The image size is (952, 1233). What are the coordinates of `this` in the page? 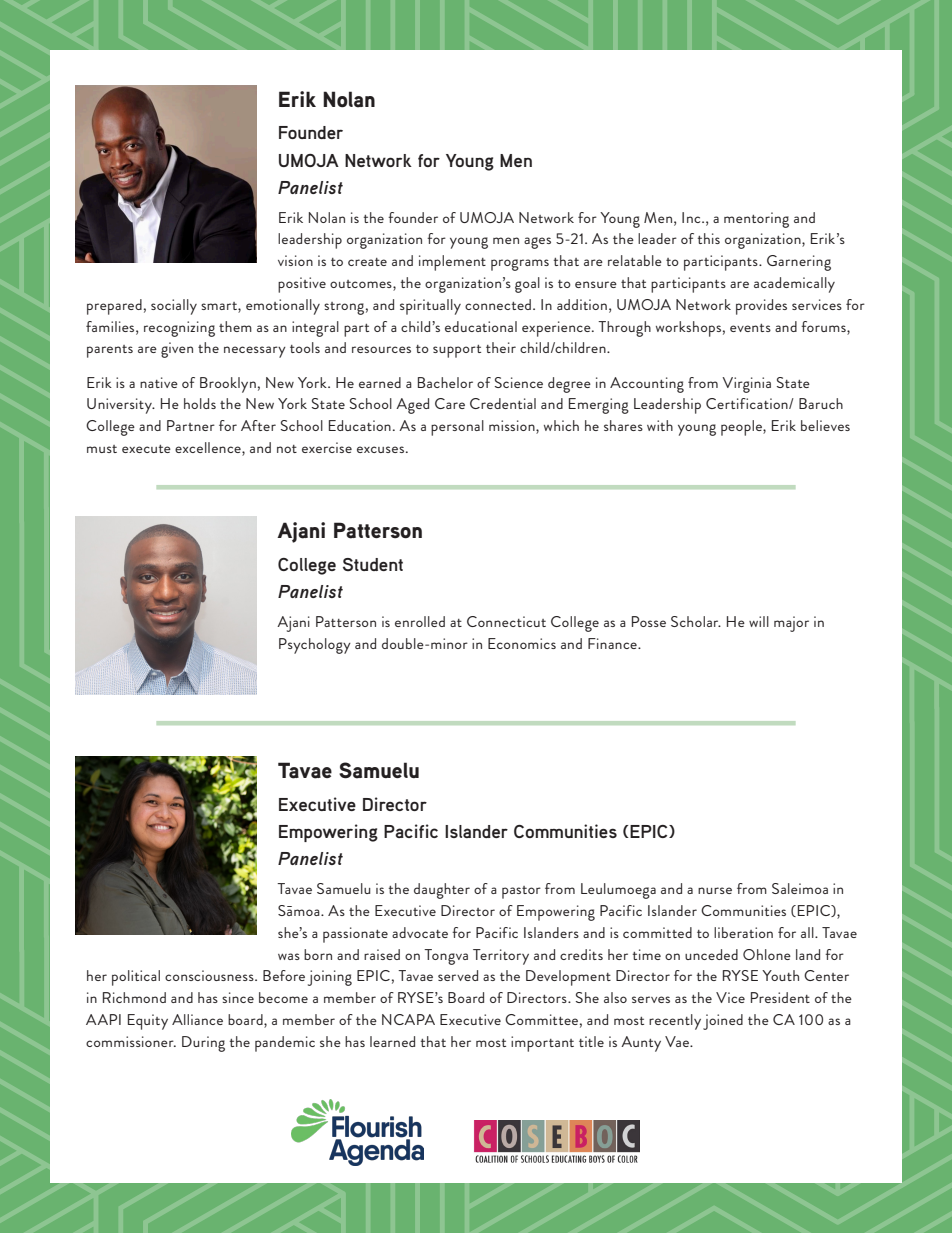 It's located at (709, 238).
